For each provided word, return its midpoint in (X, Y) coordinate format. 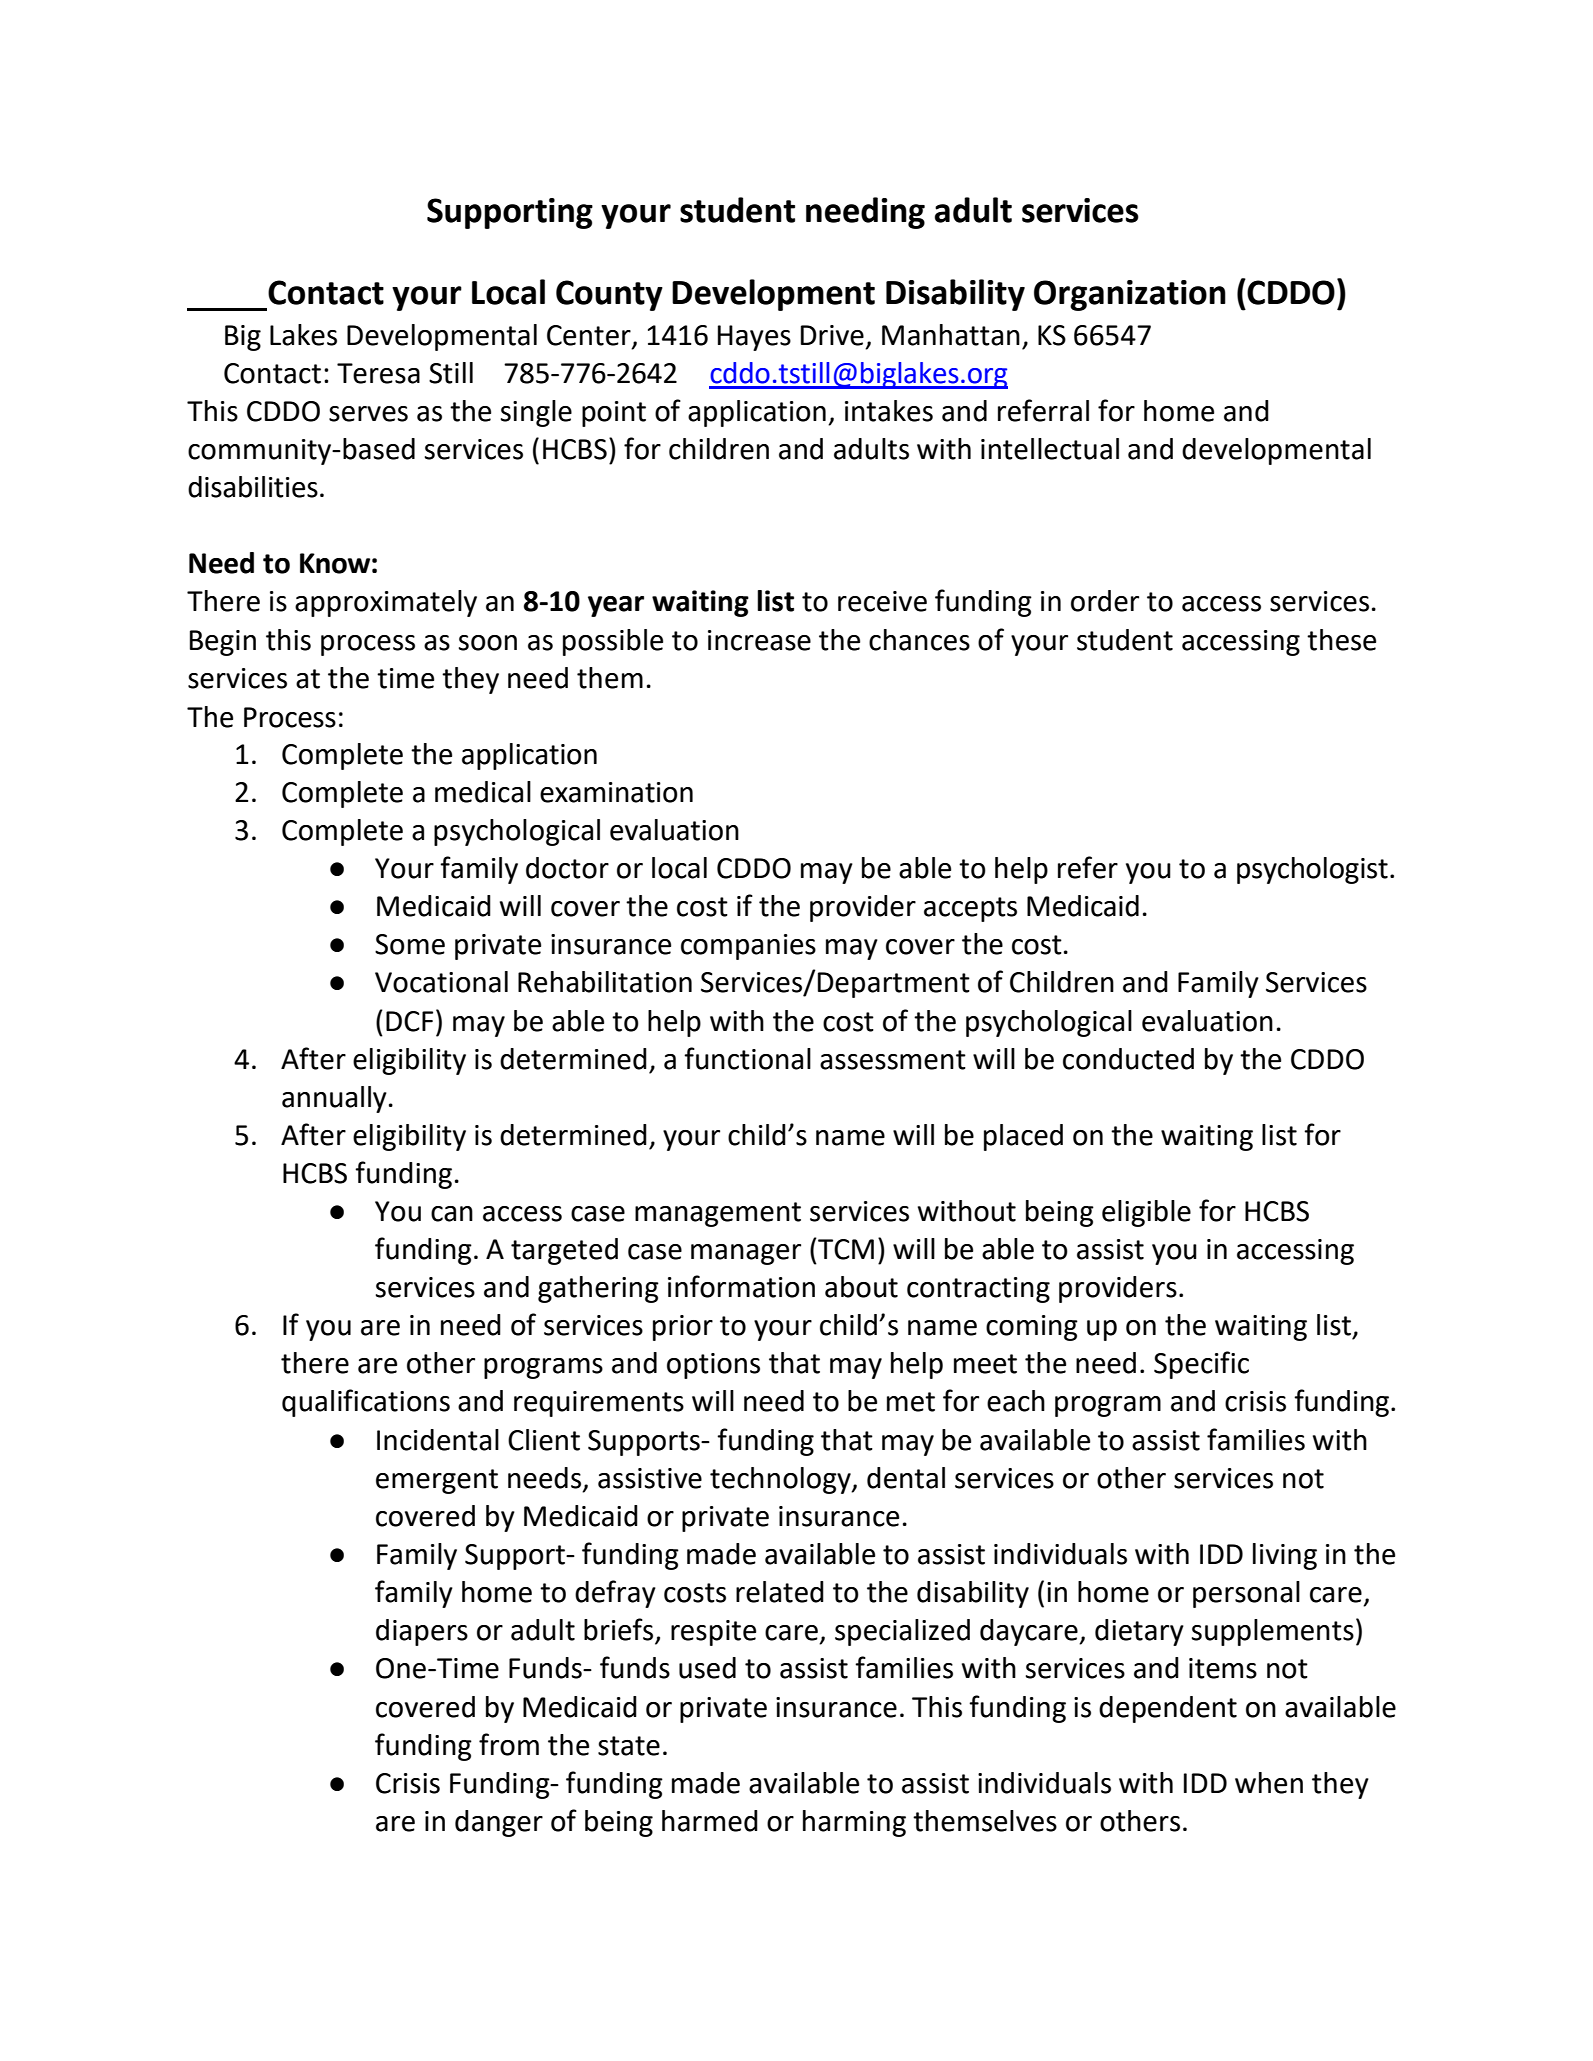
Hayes (754, 338)
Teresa (378, 373)
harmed (710, 1821)
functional (747, 1058)
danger (499, 1823)
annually (334, 1099)
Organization (1130, 295)
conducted (1128, 1059)
